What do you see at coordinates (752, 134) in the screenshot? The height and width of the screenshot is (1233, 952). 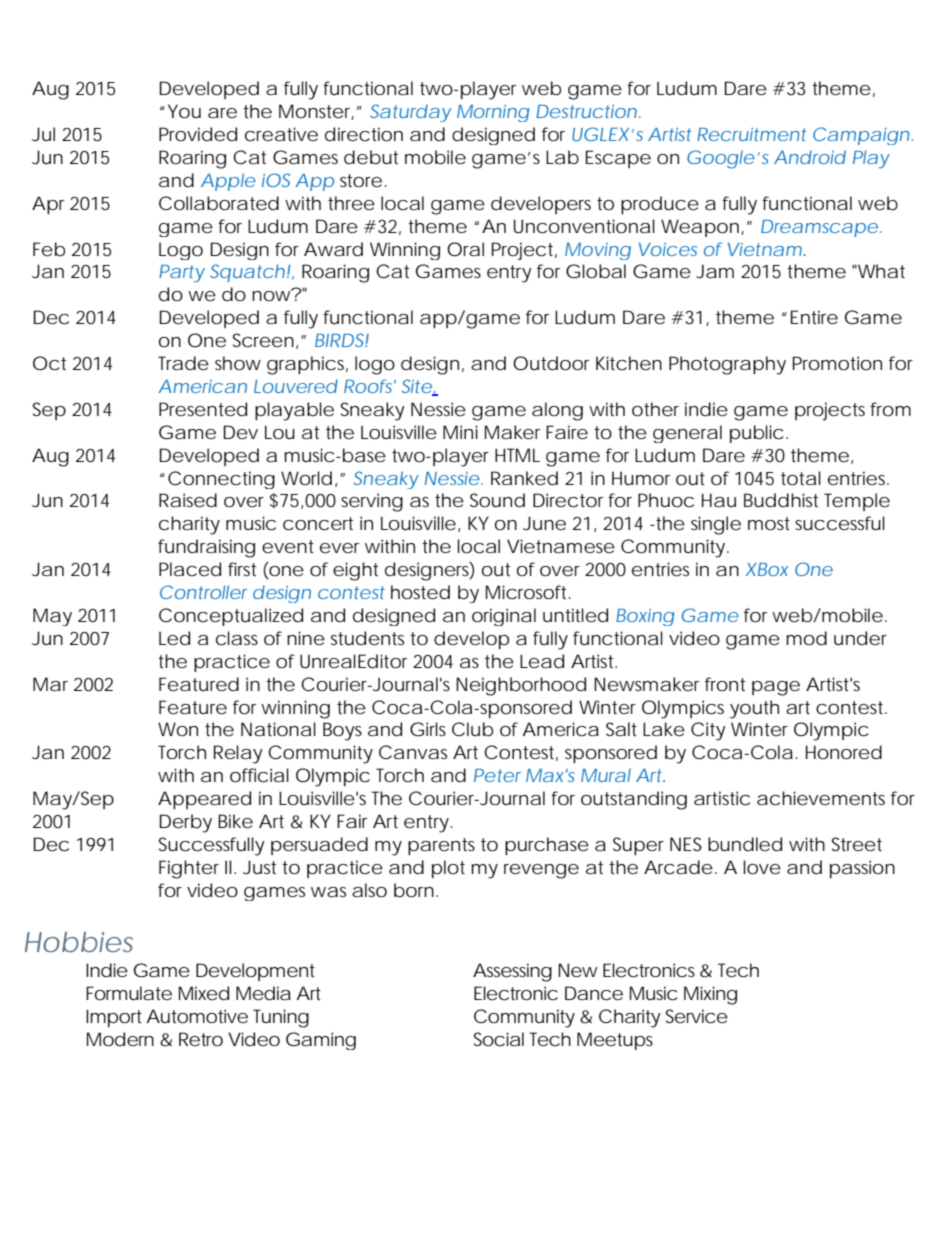 I see `Recruitment` at bounding box center [752, 134].
